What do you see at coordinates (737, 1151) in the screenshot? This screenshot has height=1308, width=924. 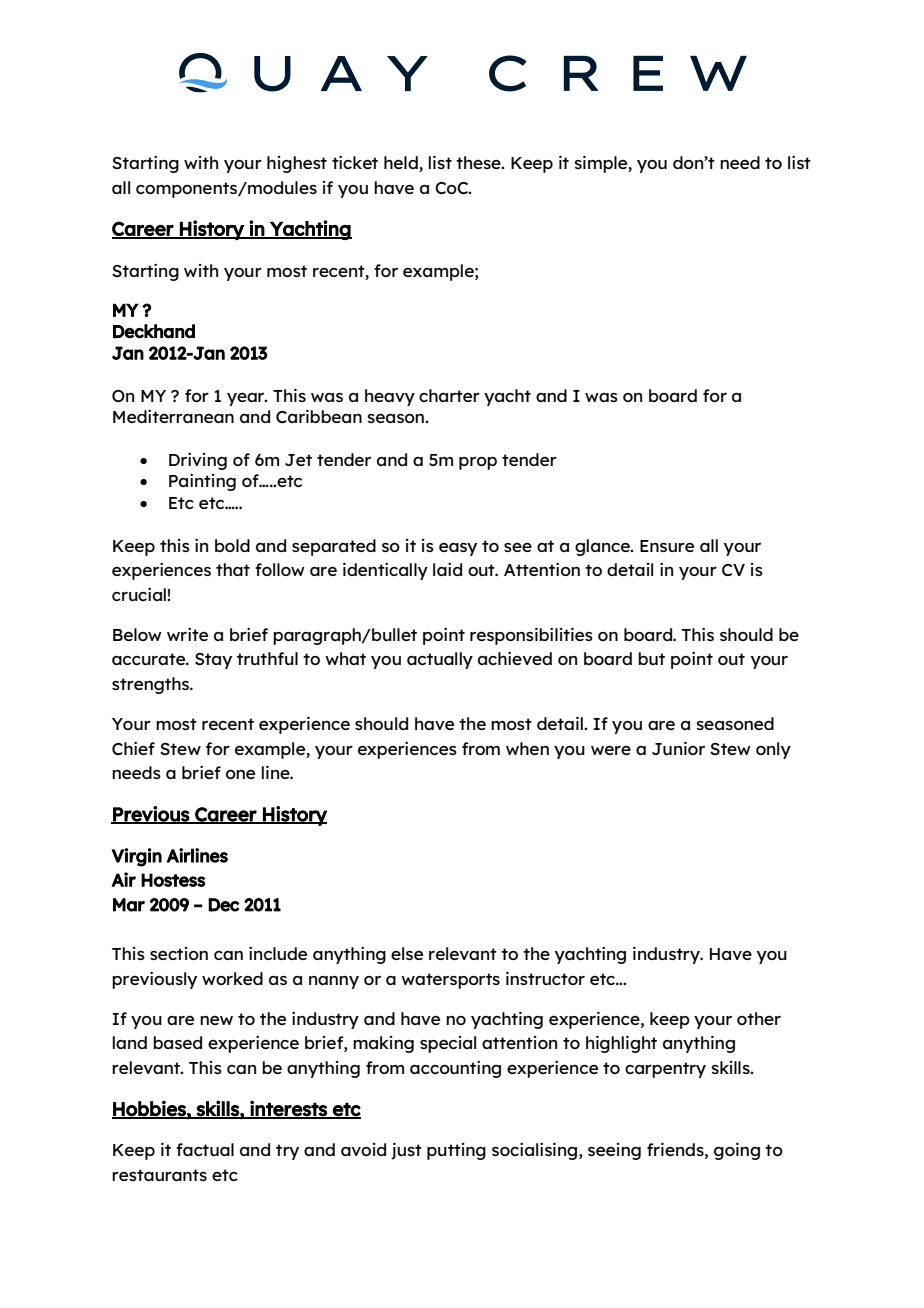 I see `going` at bounding box center [737, 1151].
